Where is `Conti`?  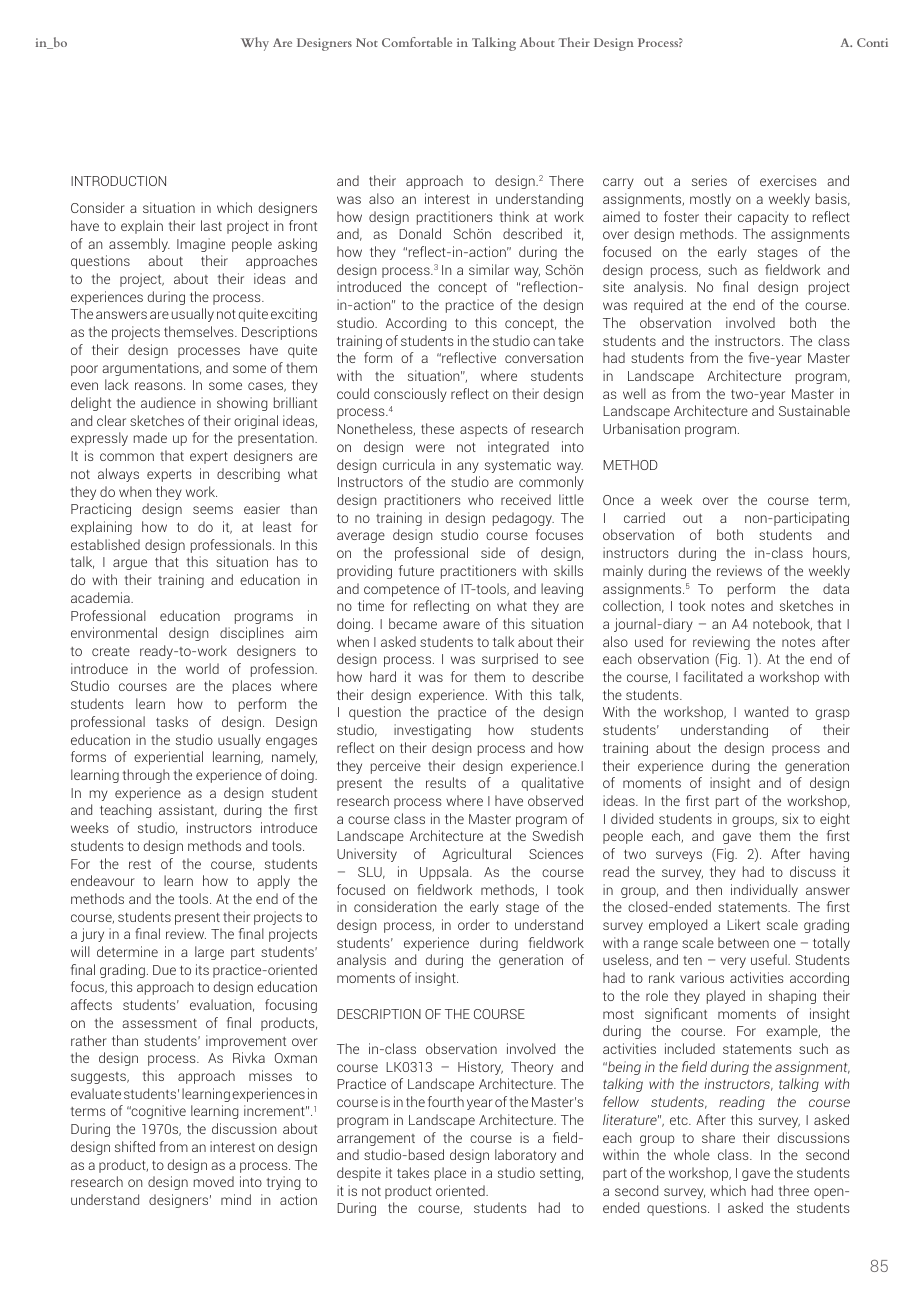 Conti is located at coordinates (872, 42).
